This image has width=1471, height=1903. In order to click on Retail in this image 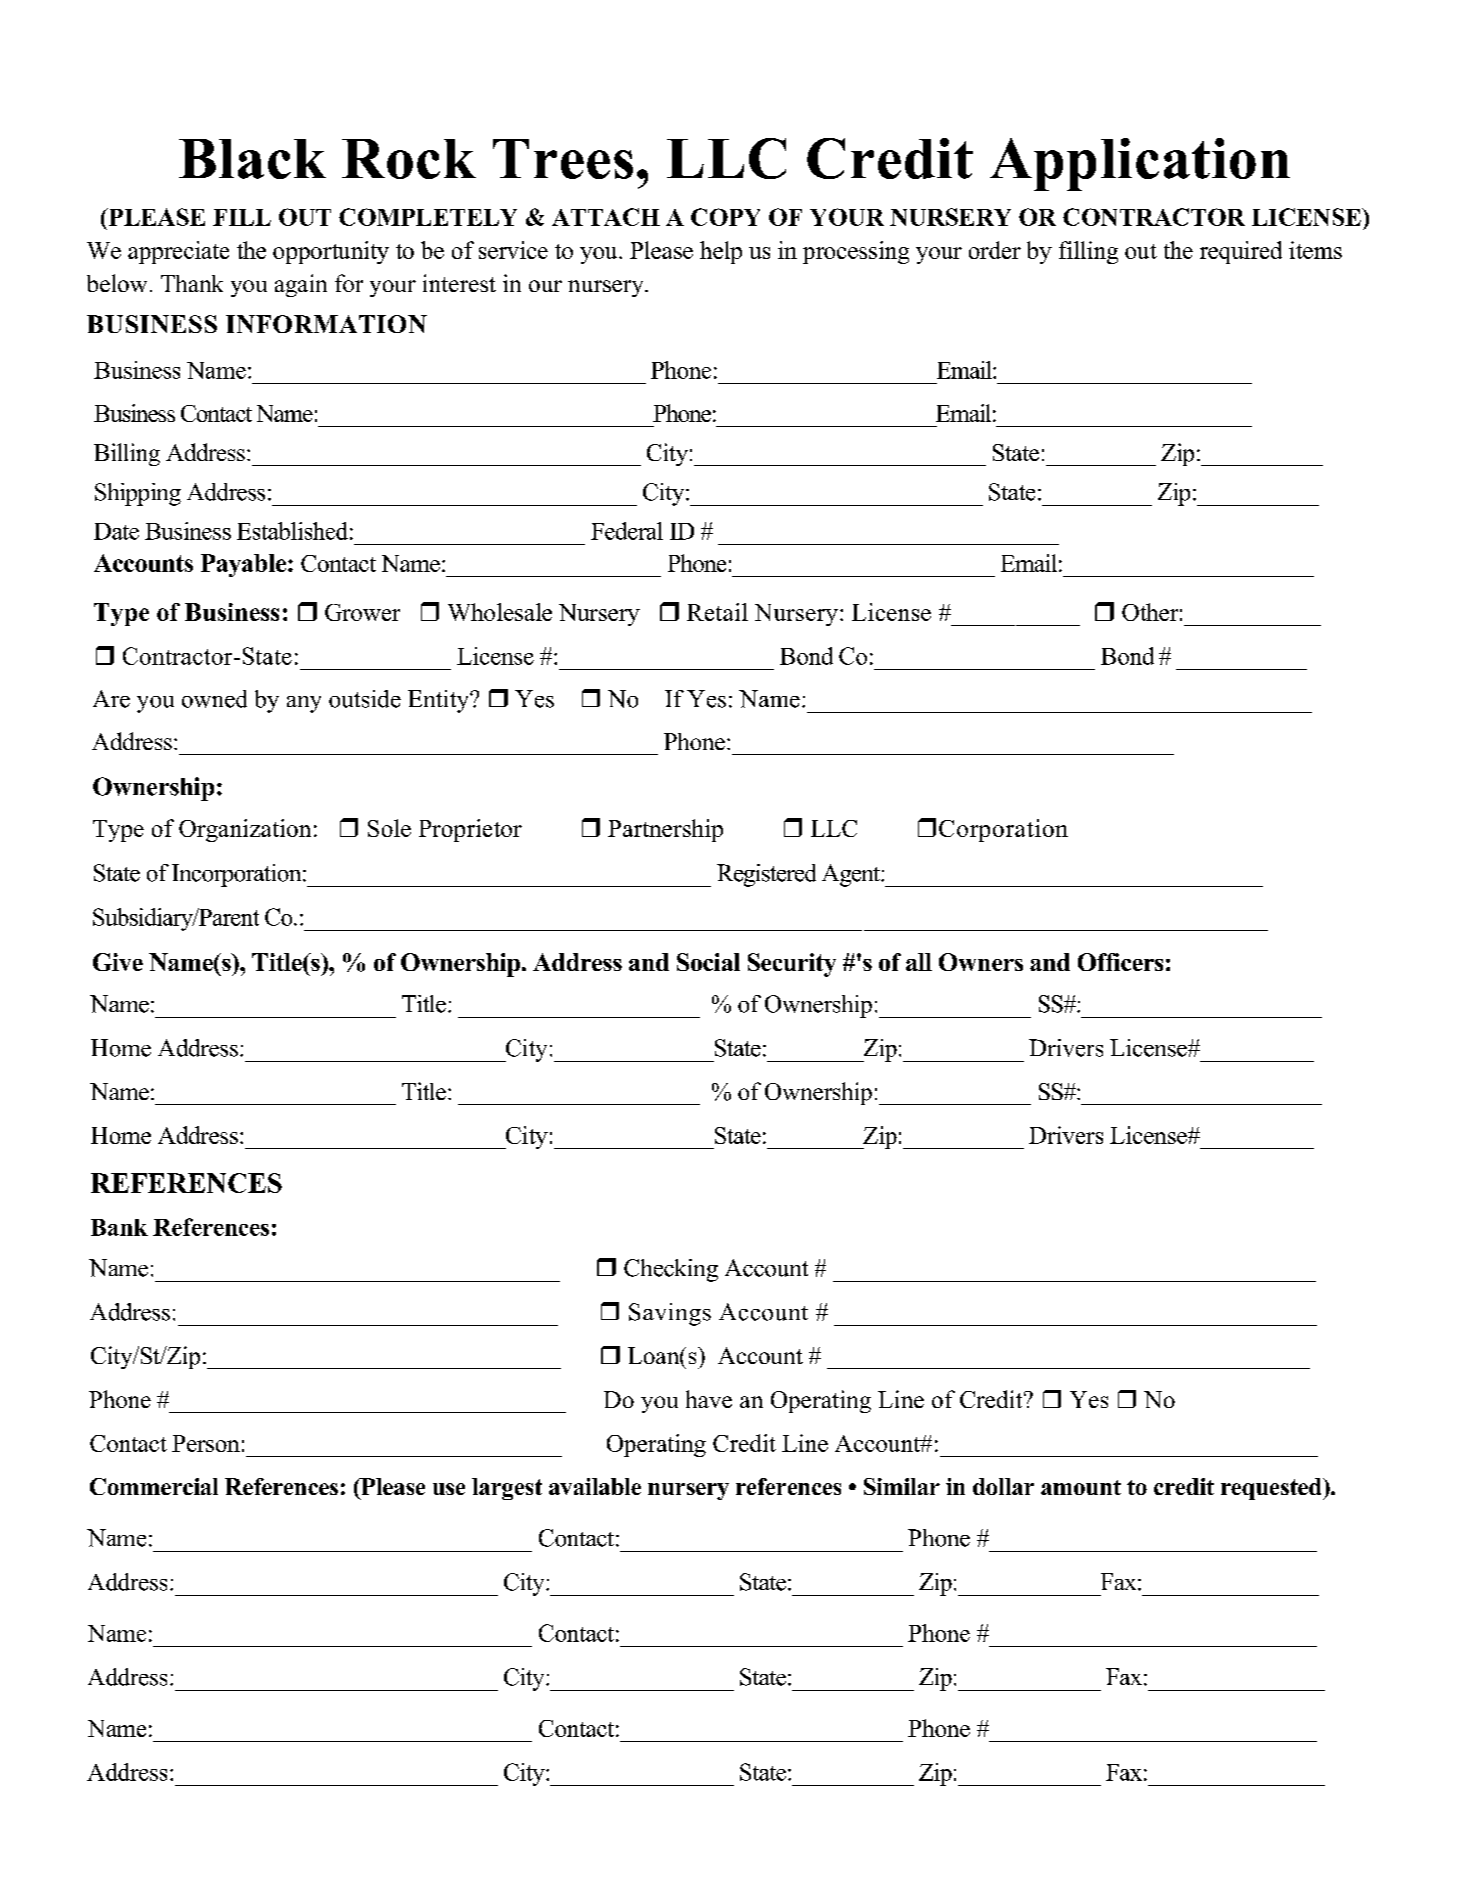, I will do `click(717, 612)`.
